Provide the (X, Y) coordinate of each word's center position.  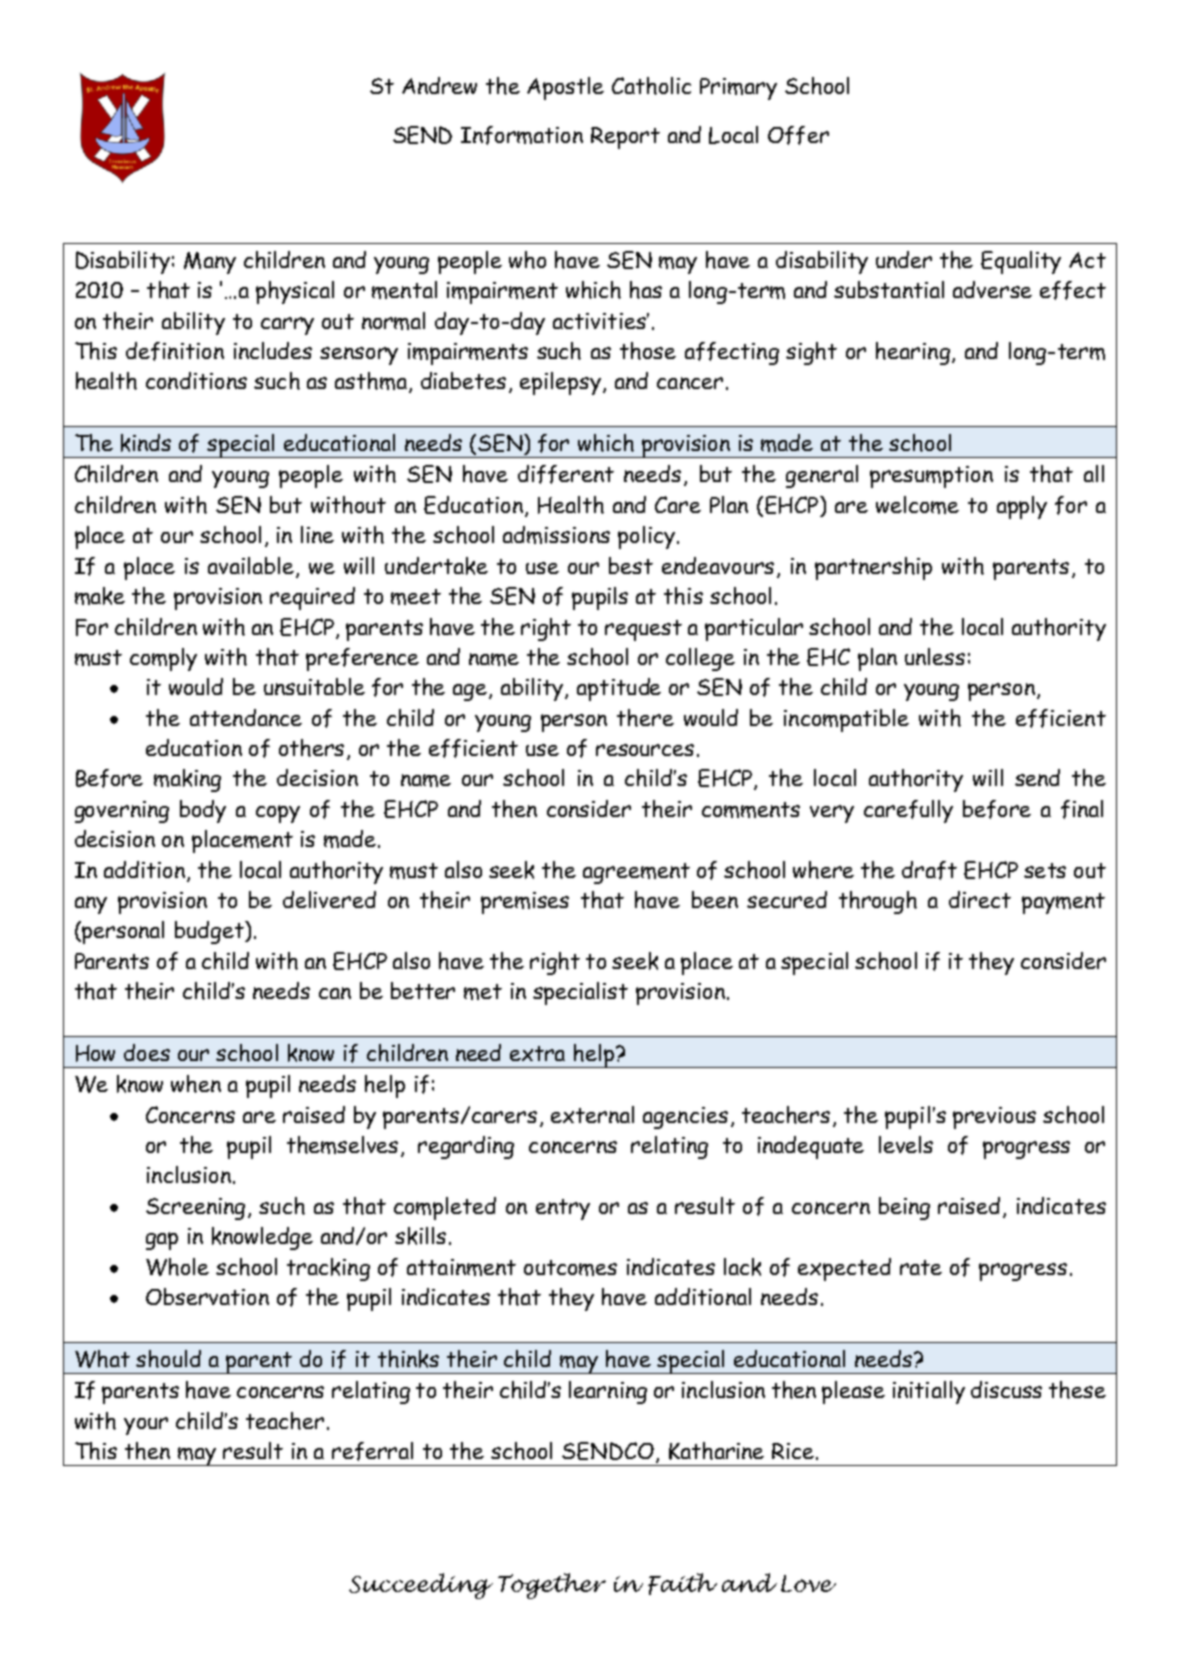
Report (625, 138)
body (203, 811)
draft (929, 870)
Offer (798, 135)
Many (210, 263)
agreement (636, 873)
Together (552, 1586)
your (146, 1426)
